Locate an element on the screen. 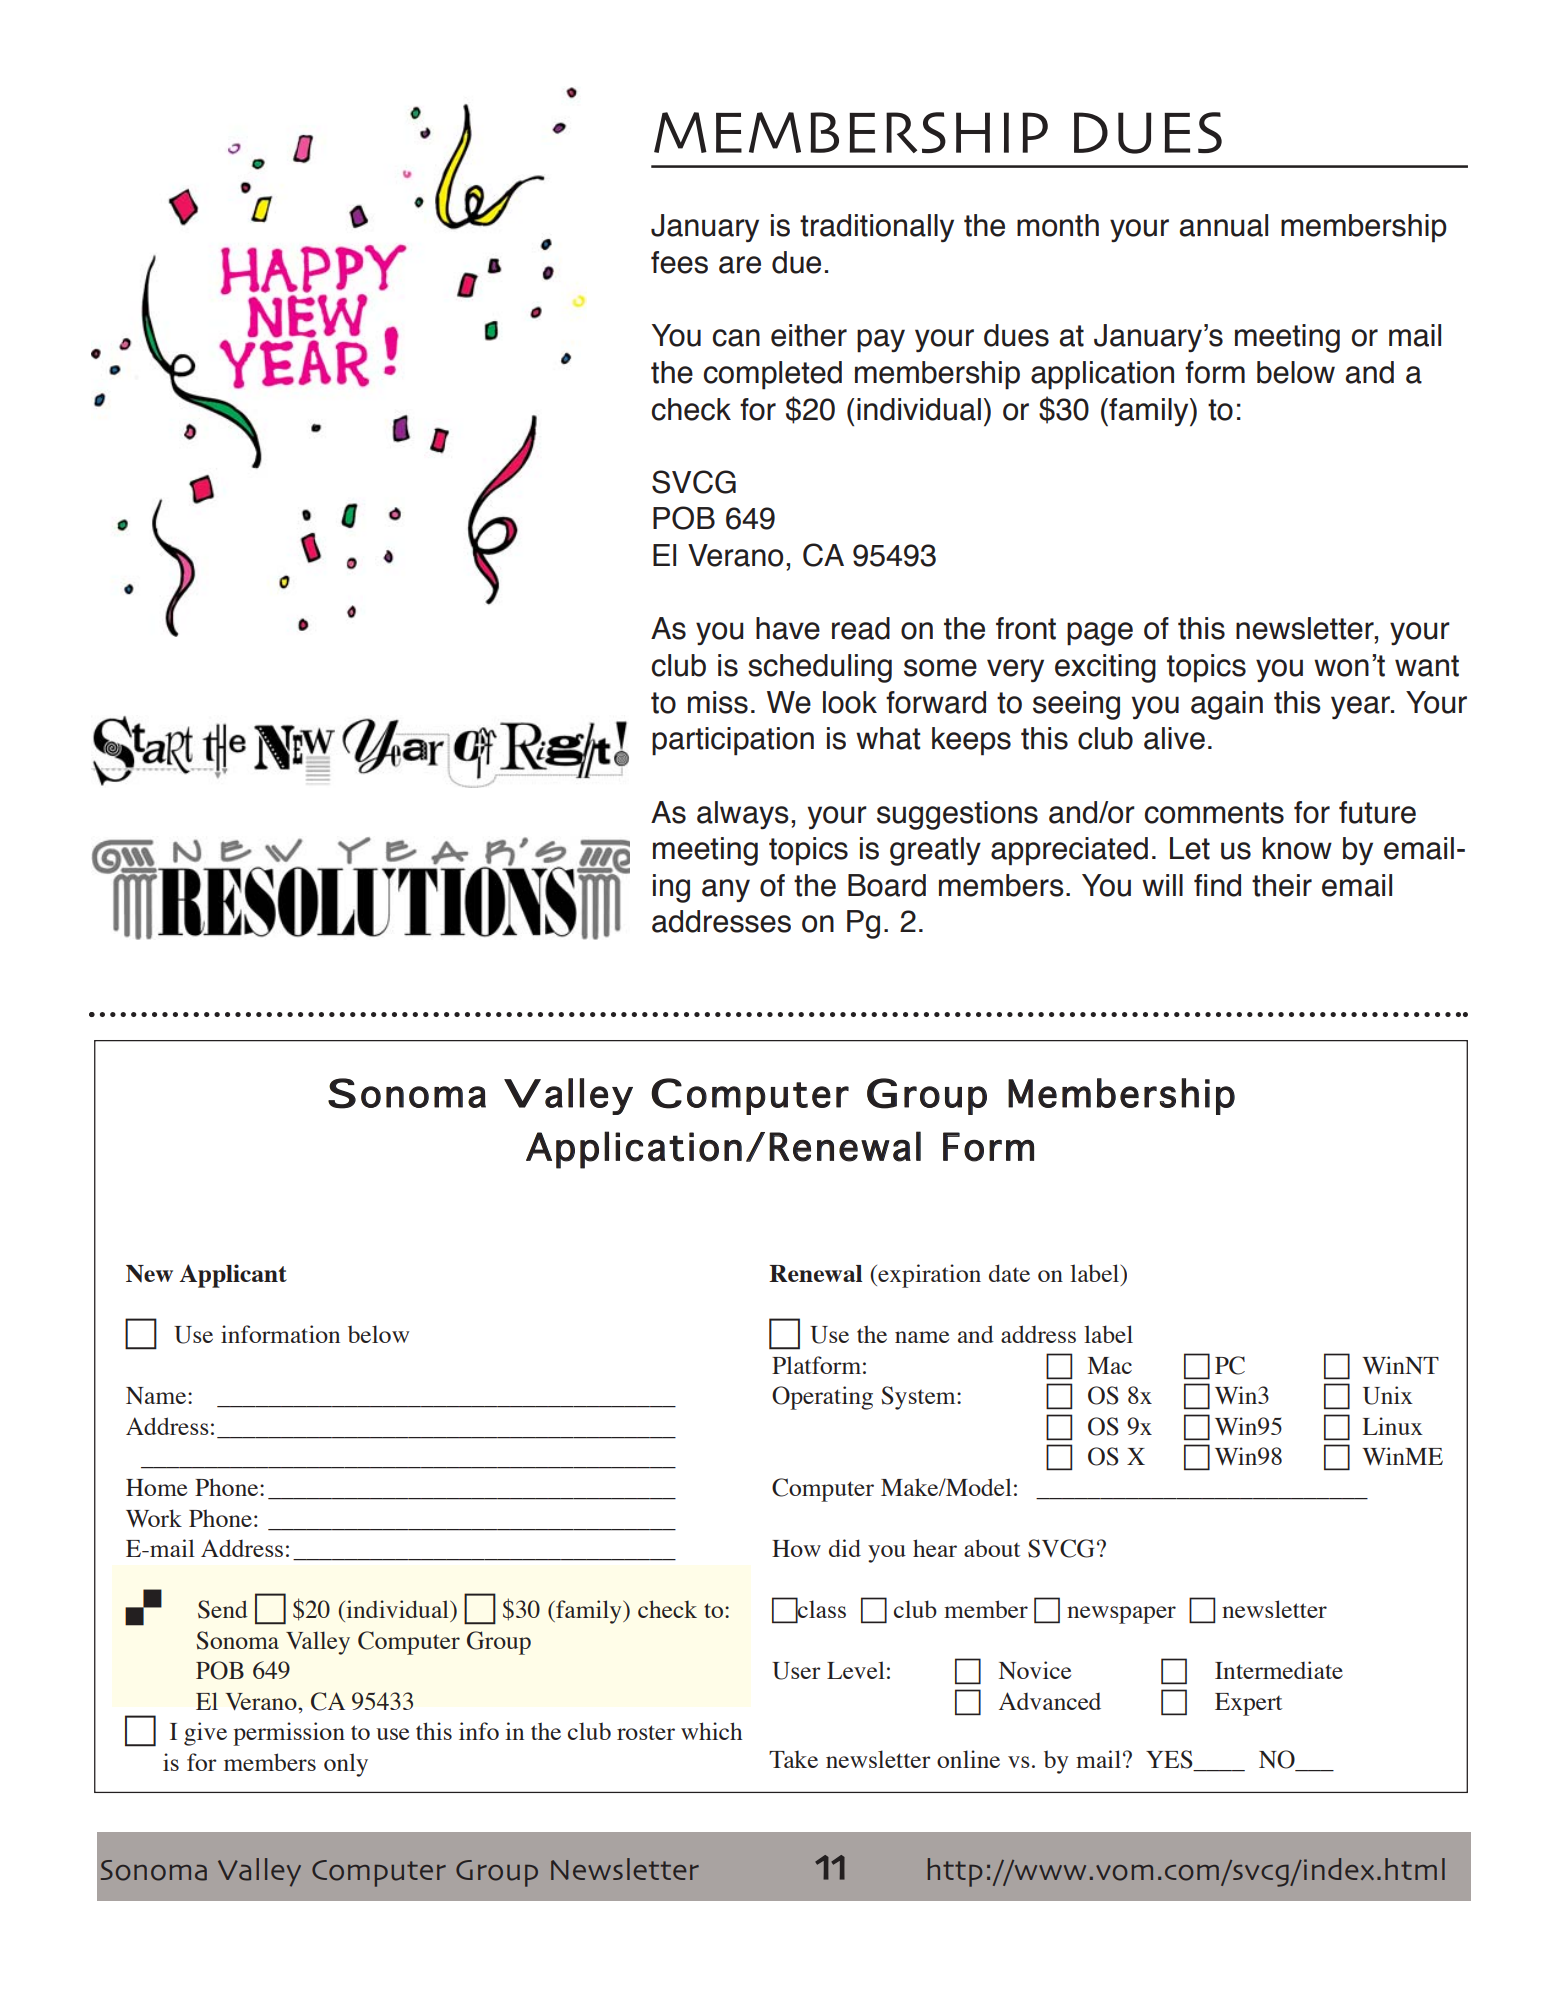 This screenshot has width=1557, height=2015. Board is located at coordinates (887, 885).
